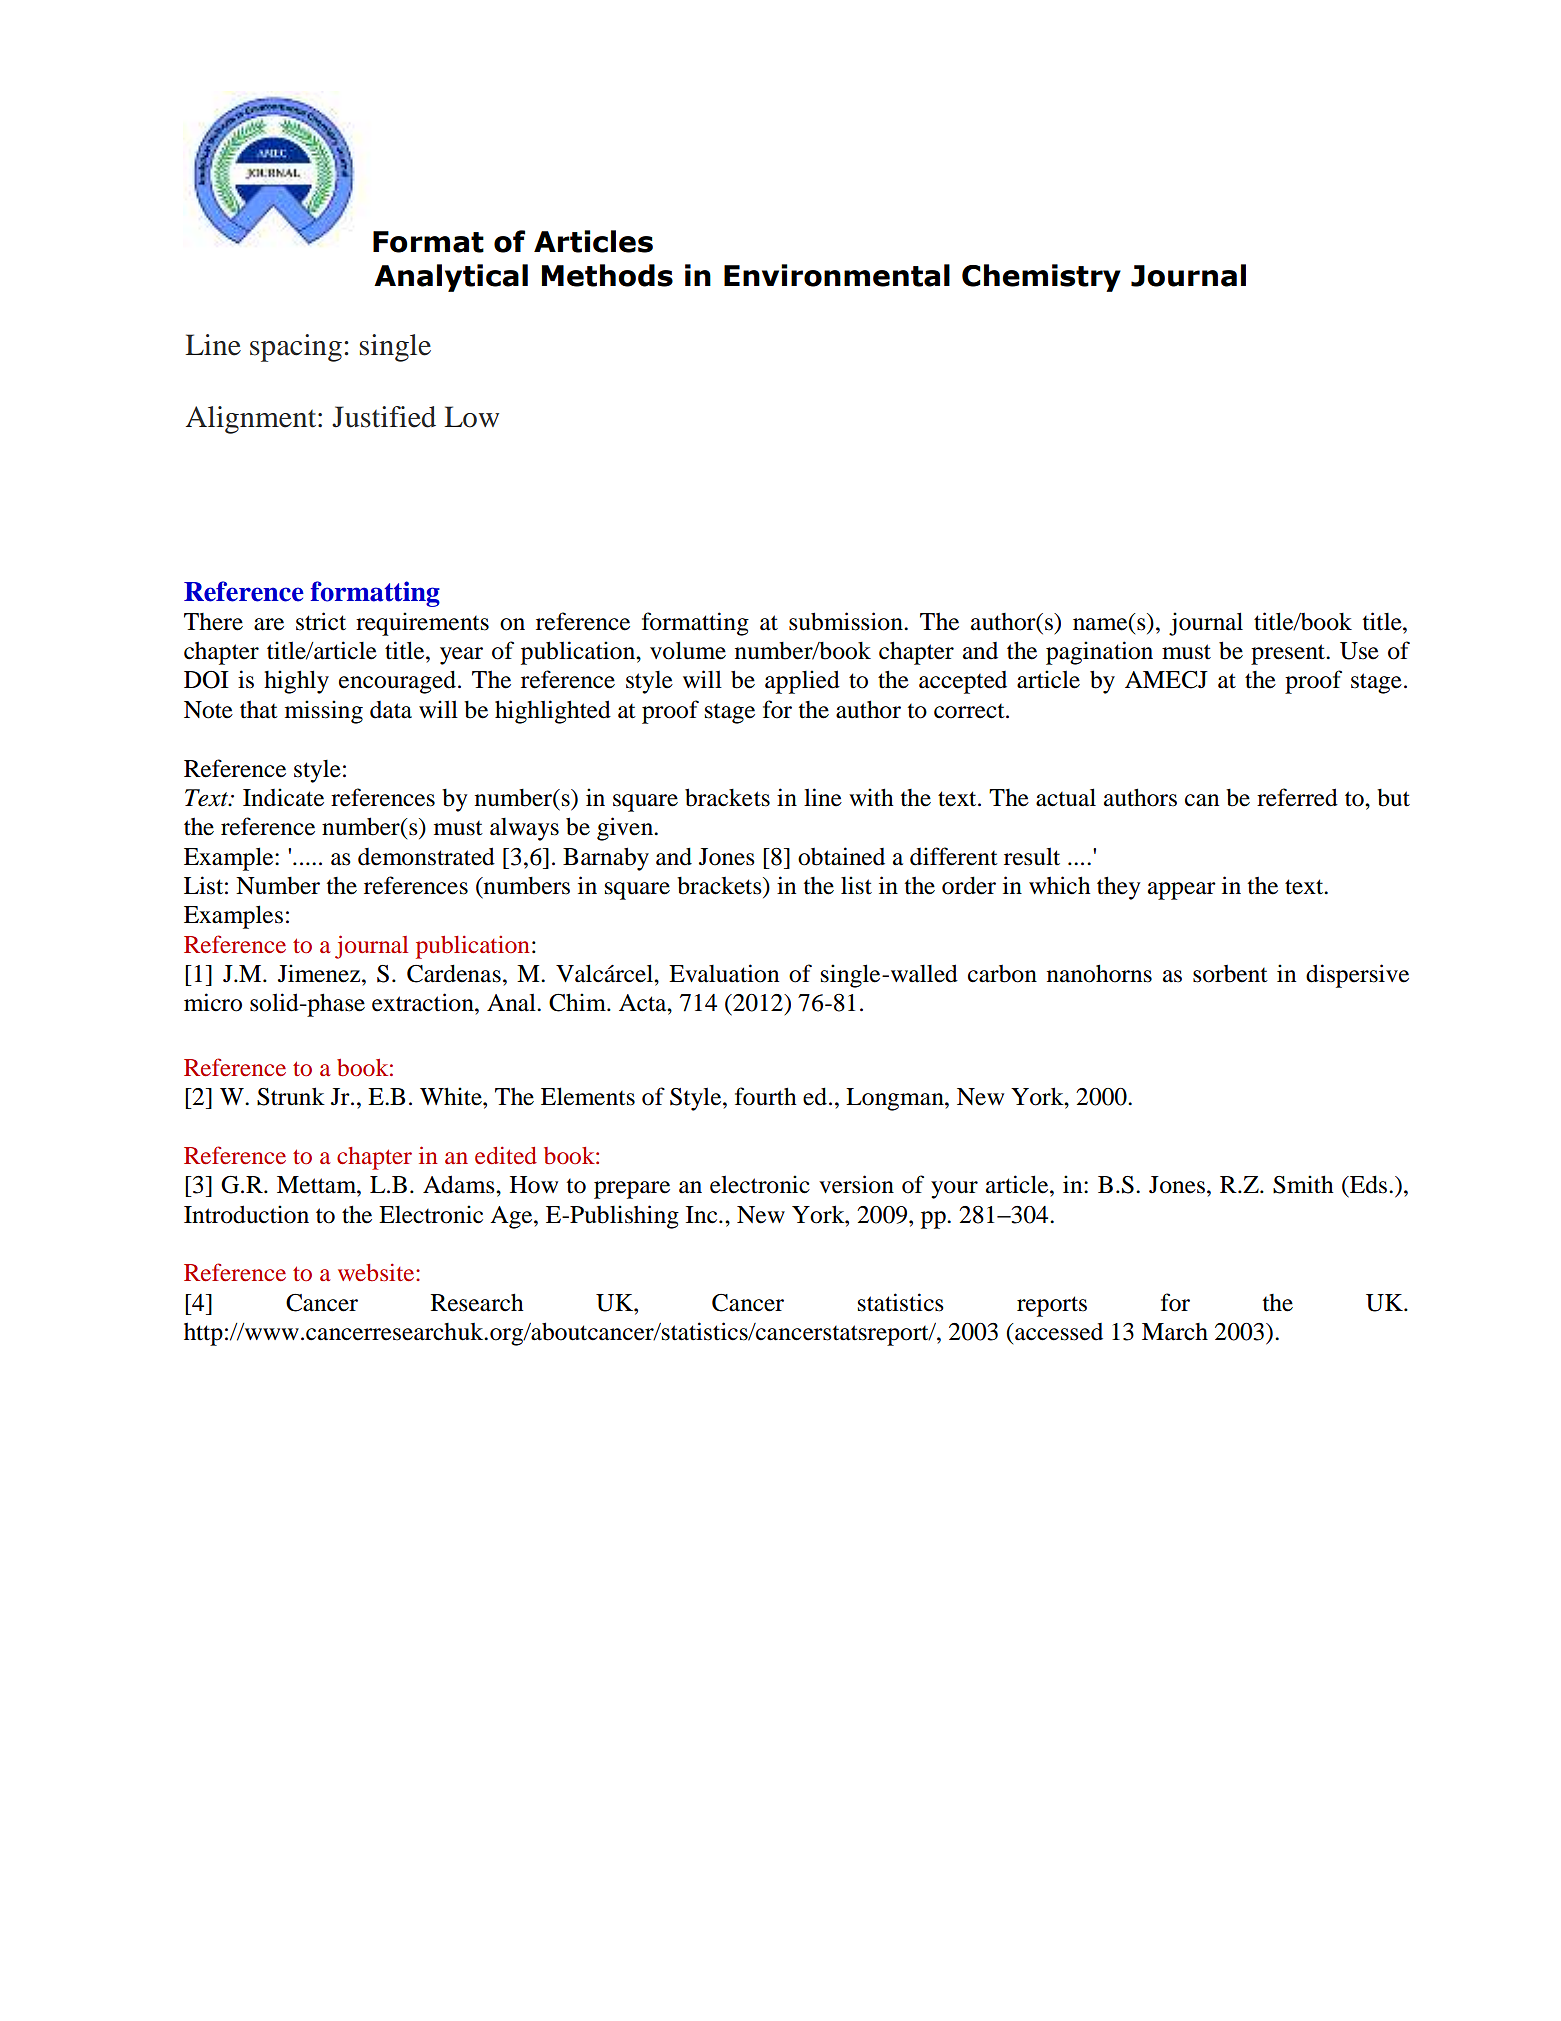  I want to click on Evaluation, so click(724, 973).
